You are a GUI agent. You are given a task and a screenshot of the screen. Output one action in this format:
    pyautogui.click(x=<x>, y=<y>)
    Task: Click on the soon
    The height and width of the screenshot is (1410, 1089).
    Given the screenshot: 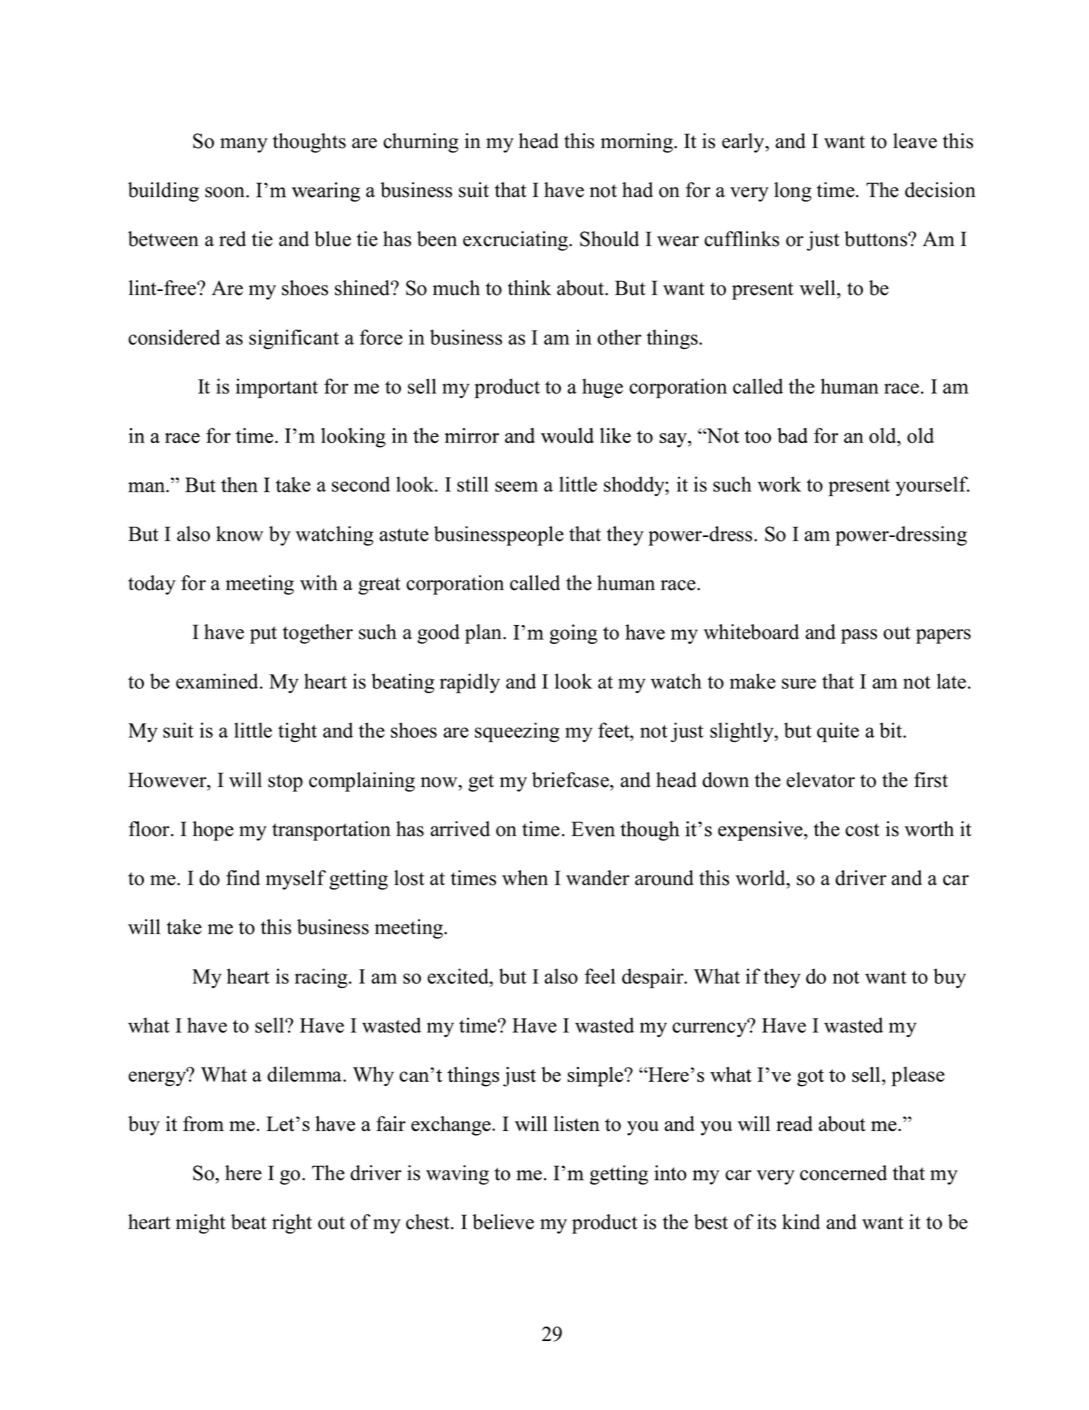 What is the action you would take?
    pyautogui.click(x=226, y=192)
